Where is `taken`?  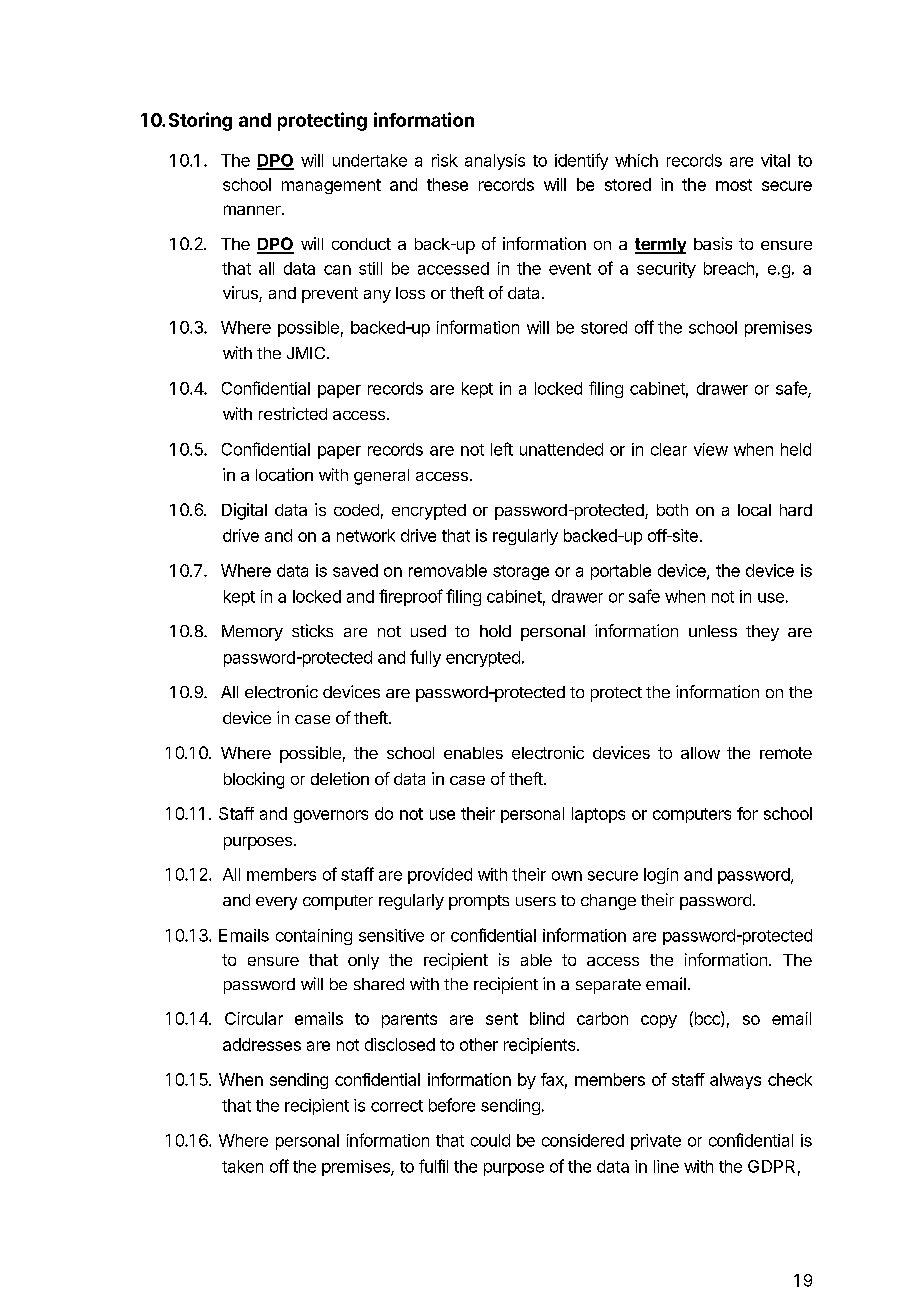
taken is located at coordinates (242, 1166).
